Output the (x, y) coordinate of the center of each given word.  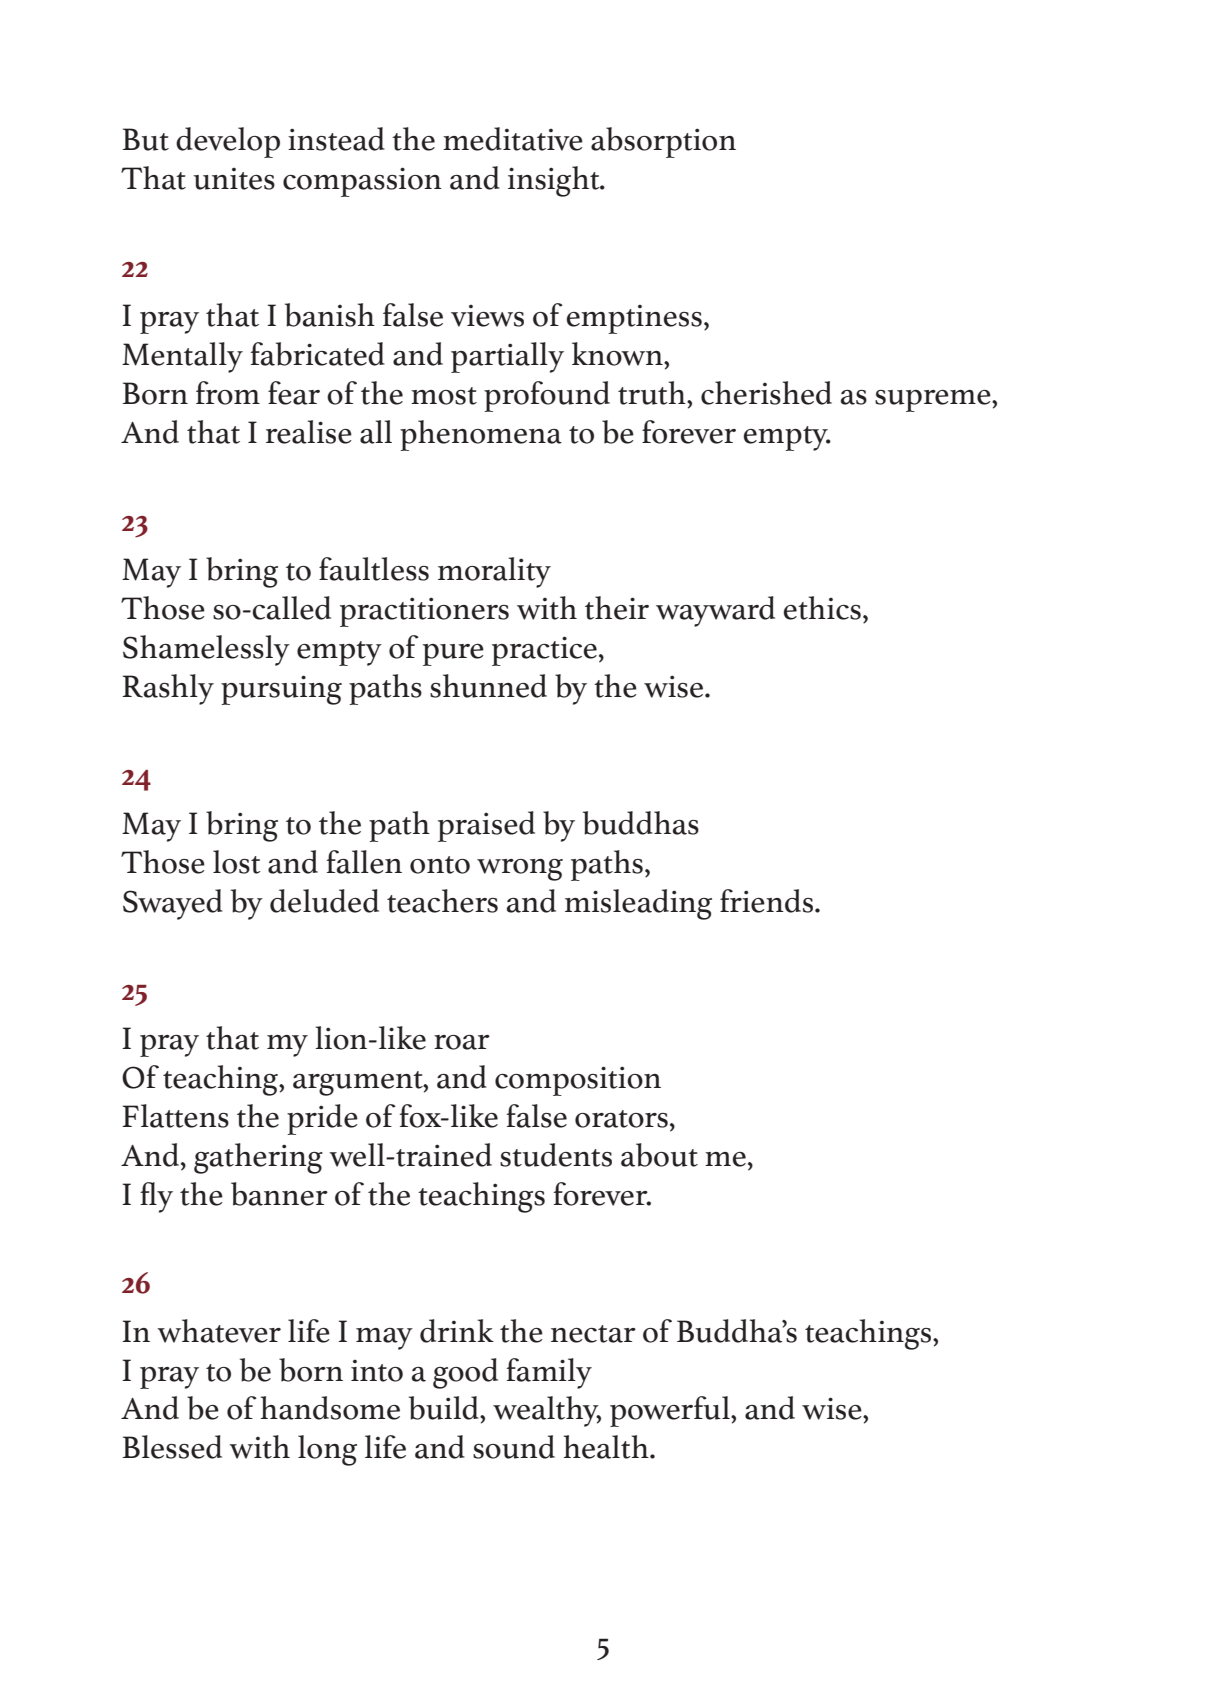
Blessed (172, 1447)
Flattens (175, 1116)
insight (555, 181)
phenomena (481, 435)
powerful (671, 1411)
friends (766, 901)
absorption (663, 142)
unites (234, 179)
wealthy (547, 1411)
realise (309, 432)
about (659, 1155)
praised (486, 826)
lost (237, 862)
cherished (766, 393)
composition (578, 1081)
